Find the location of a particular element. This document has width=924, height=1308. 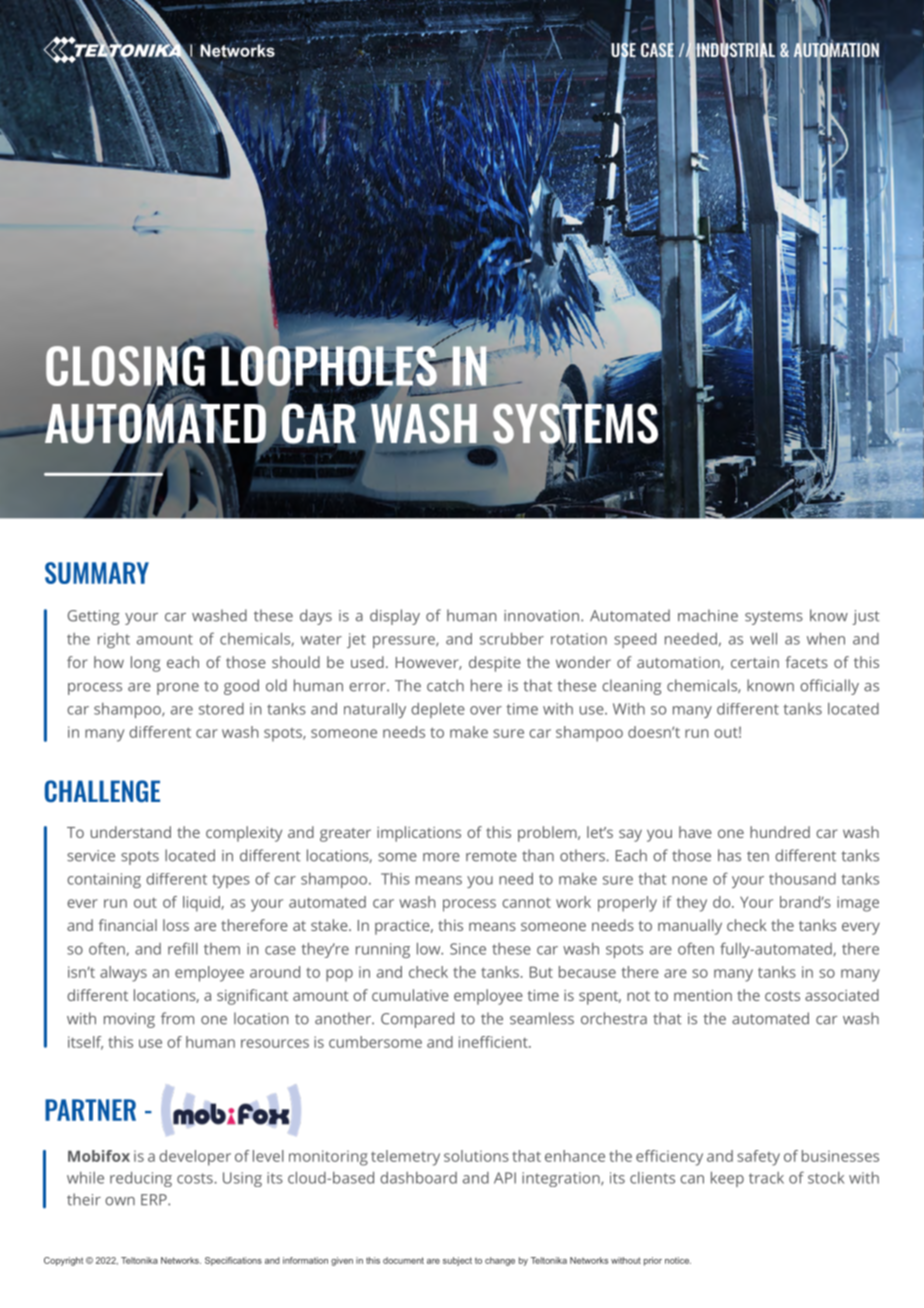

Specifications is located at coordinates (233, 1261).
